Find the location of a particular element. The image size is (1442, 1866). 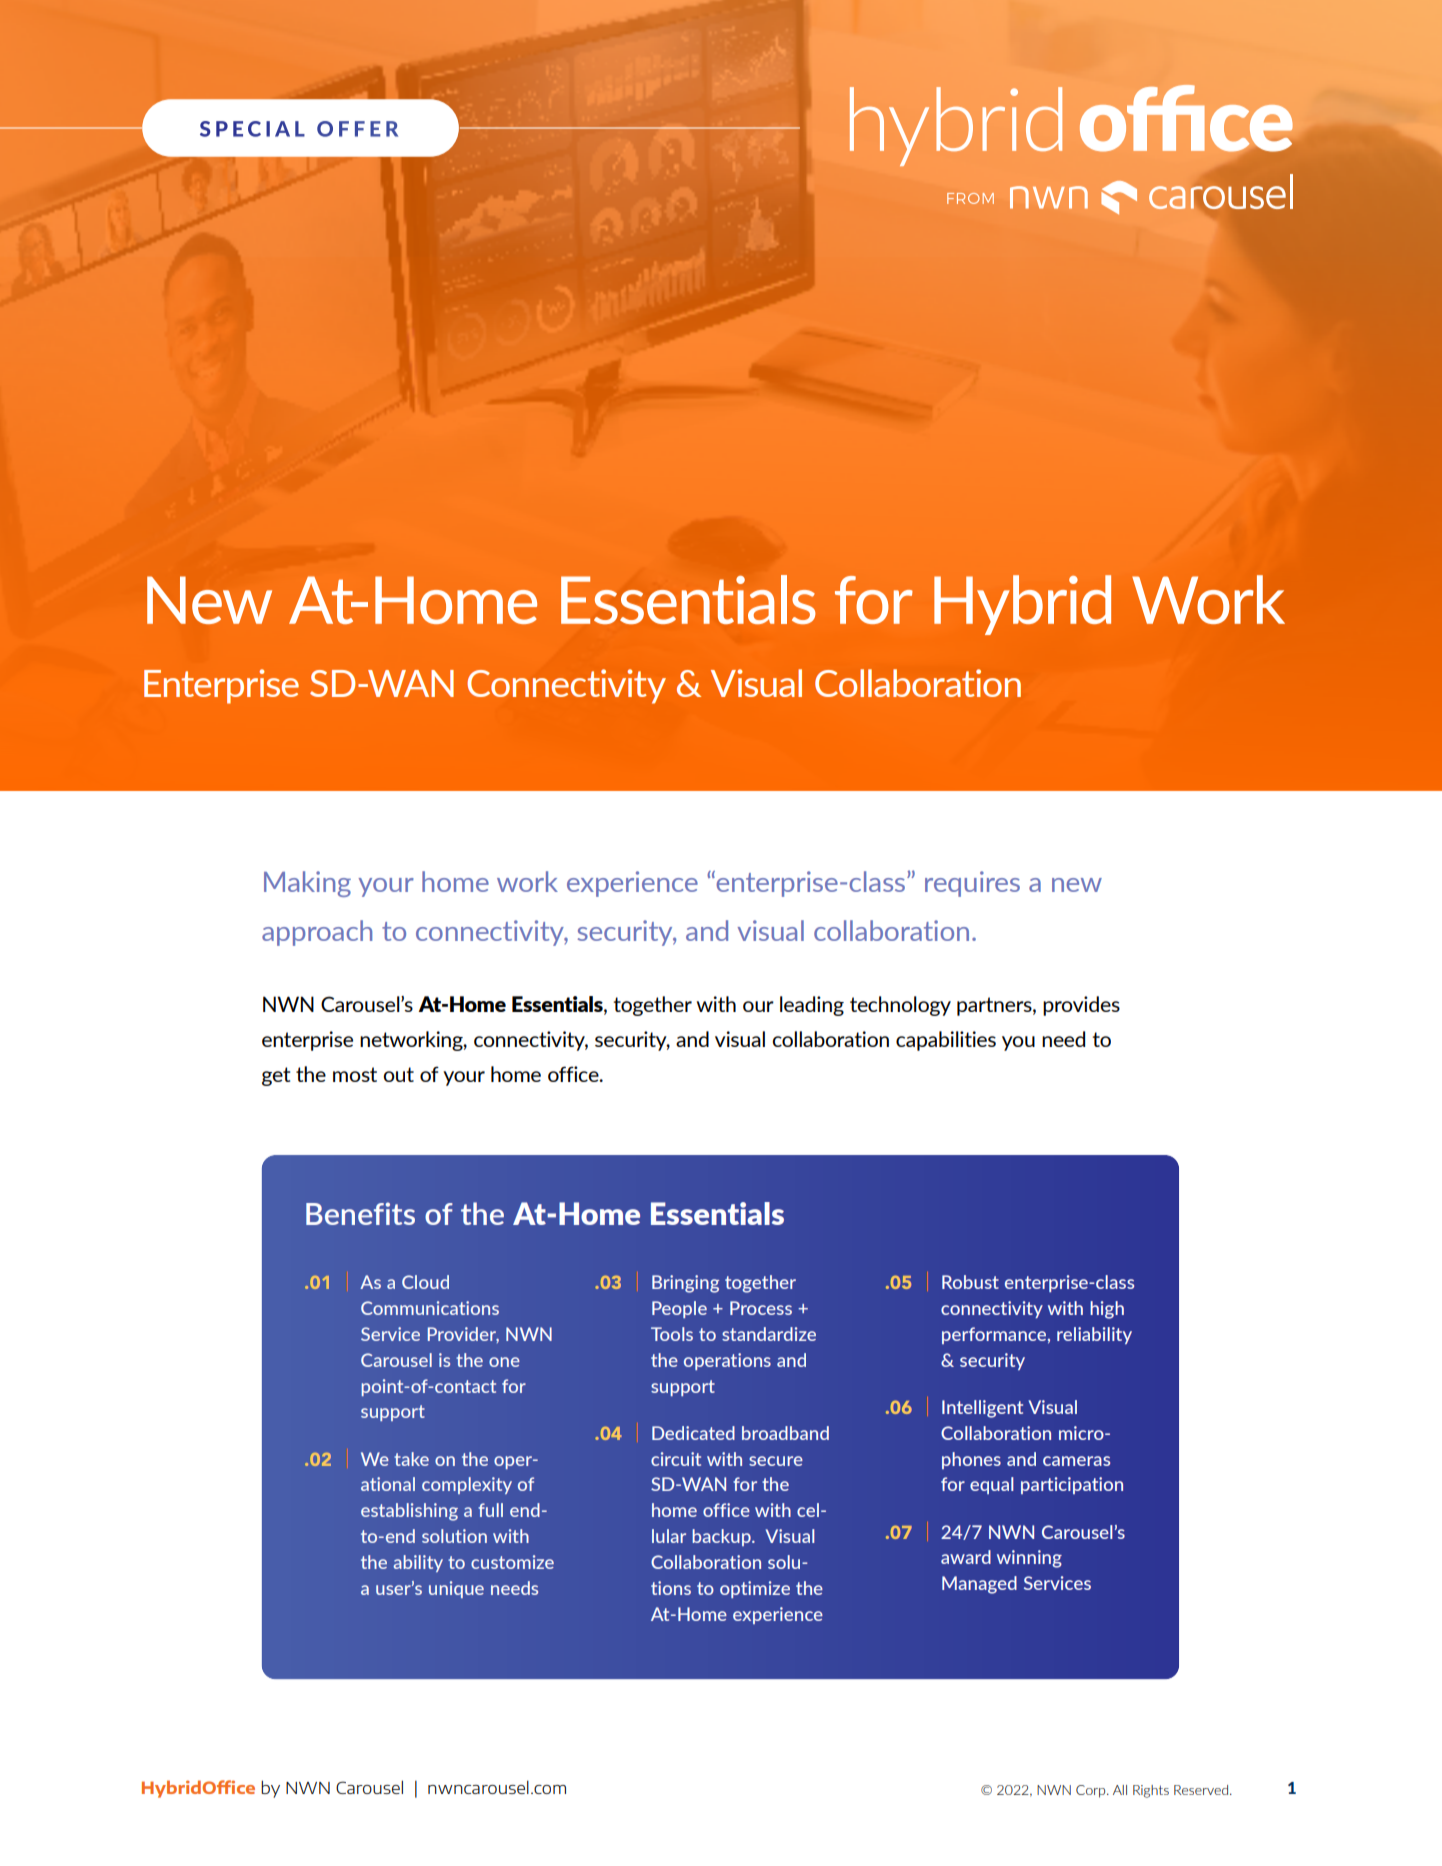

Making is located at coordinates (307, 884).
